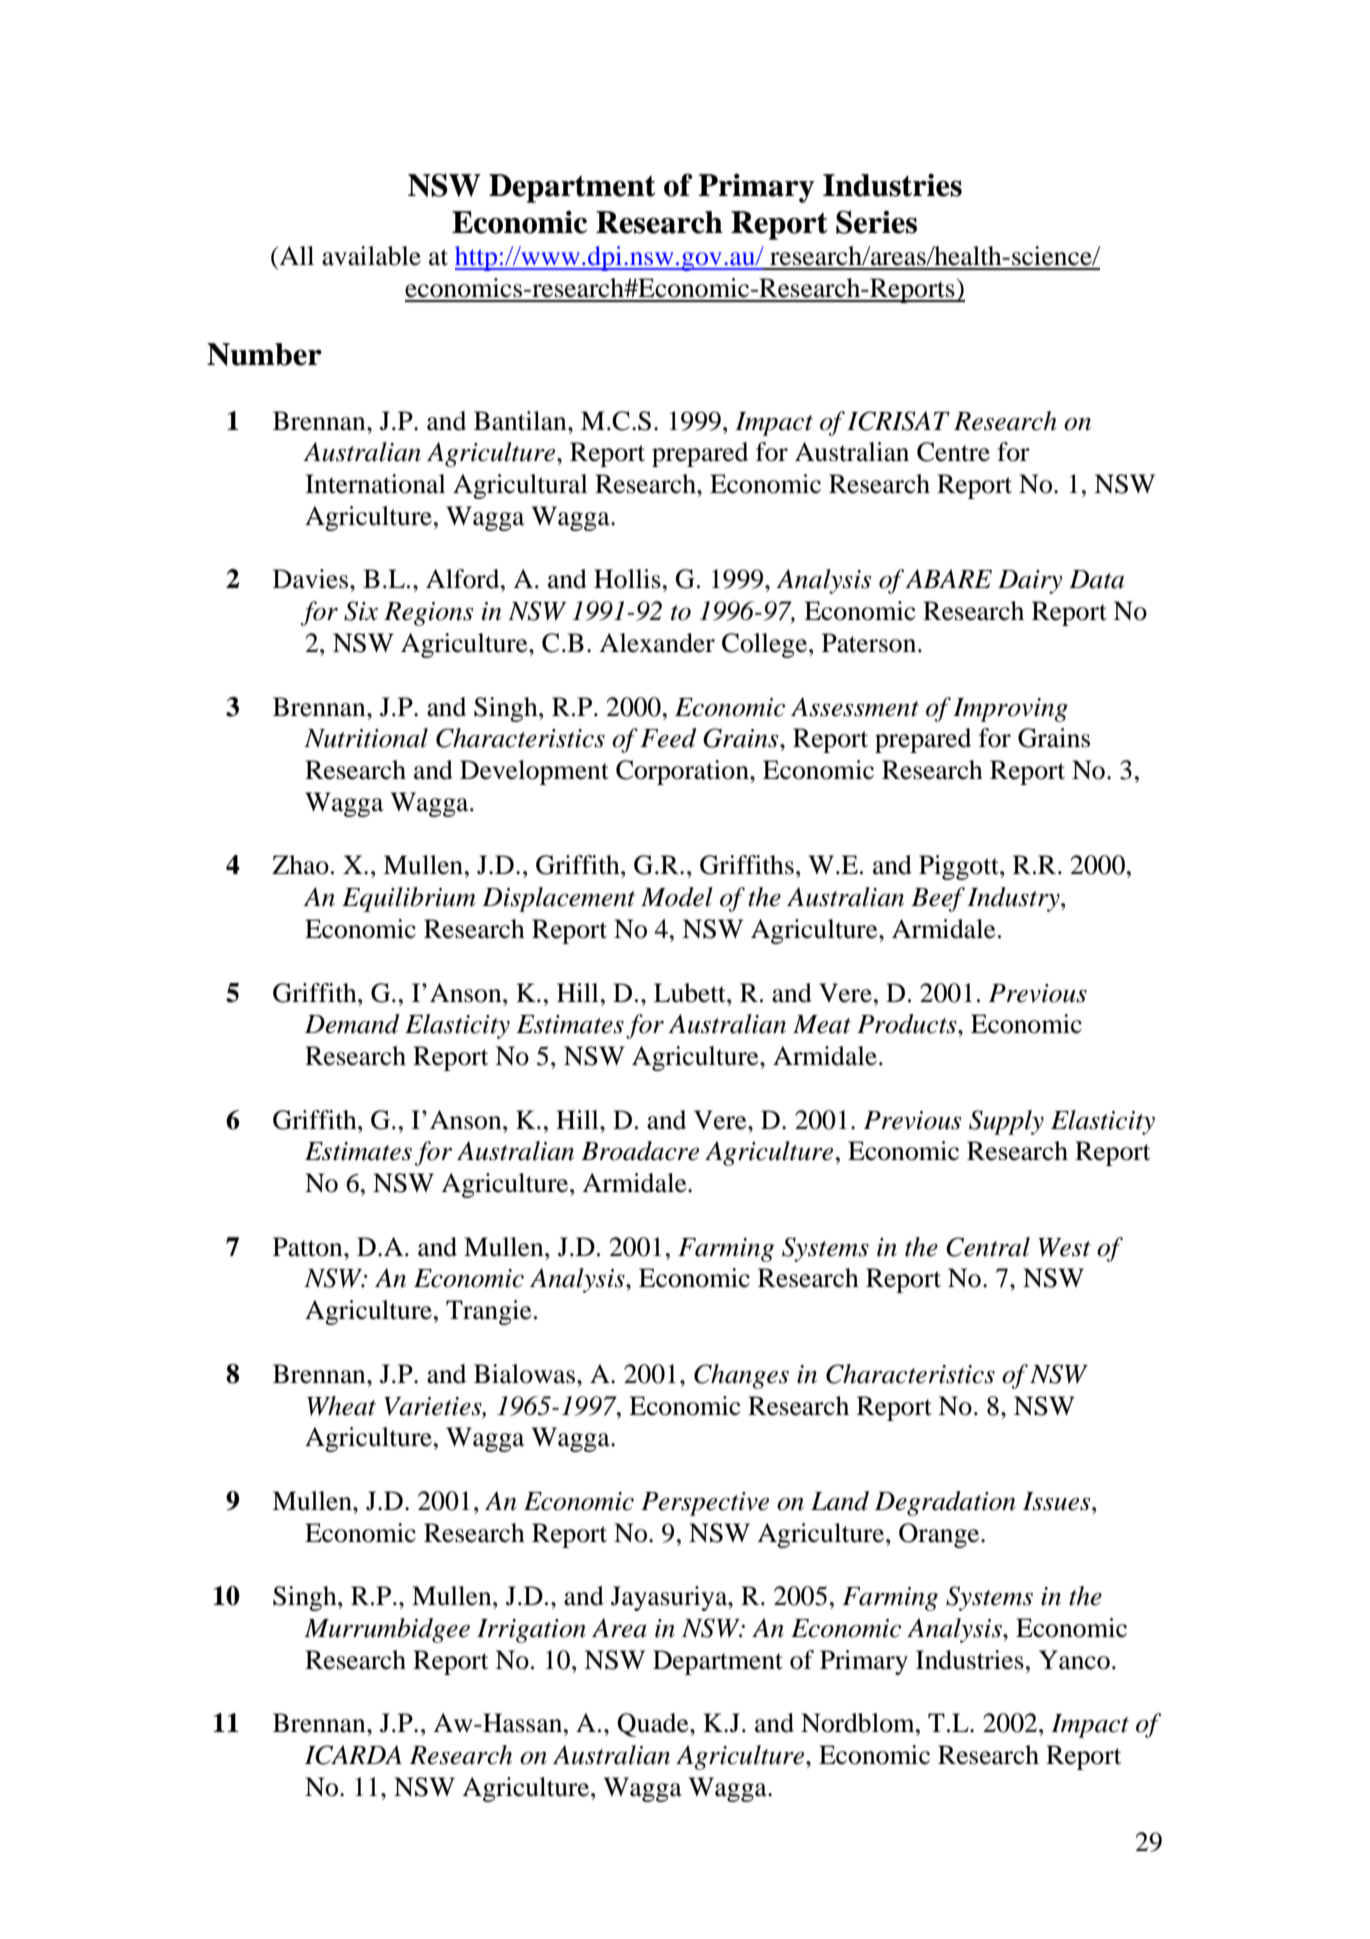  What do you see at coordinates (309, 1247) in the screenshot?
I see `Patton` at bounding box center [309, 1247].
